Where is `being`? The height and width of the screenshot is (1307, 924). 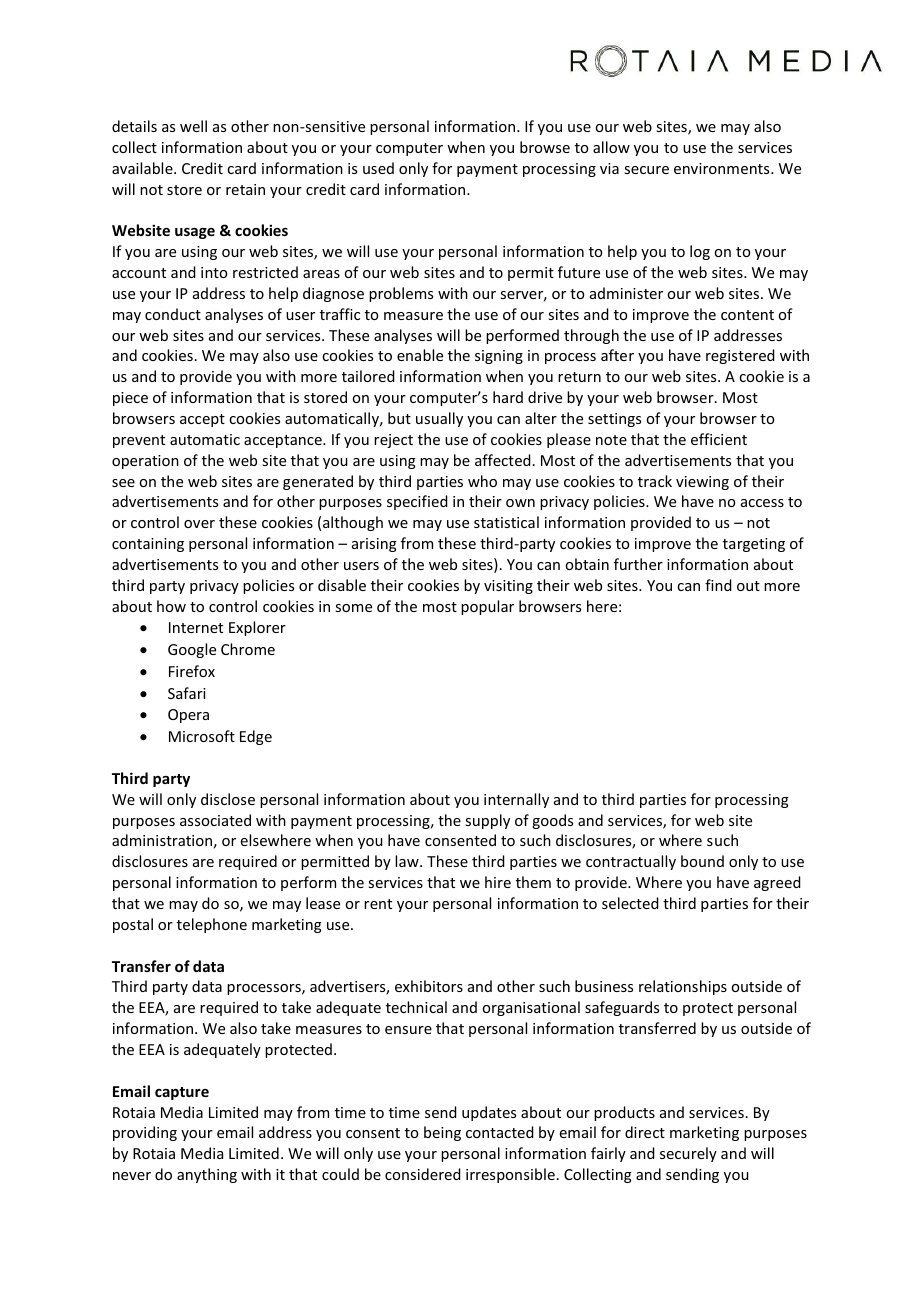 being is located at coordinates (442, 1133).
